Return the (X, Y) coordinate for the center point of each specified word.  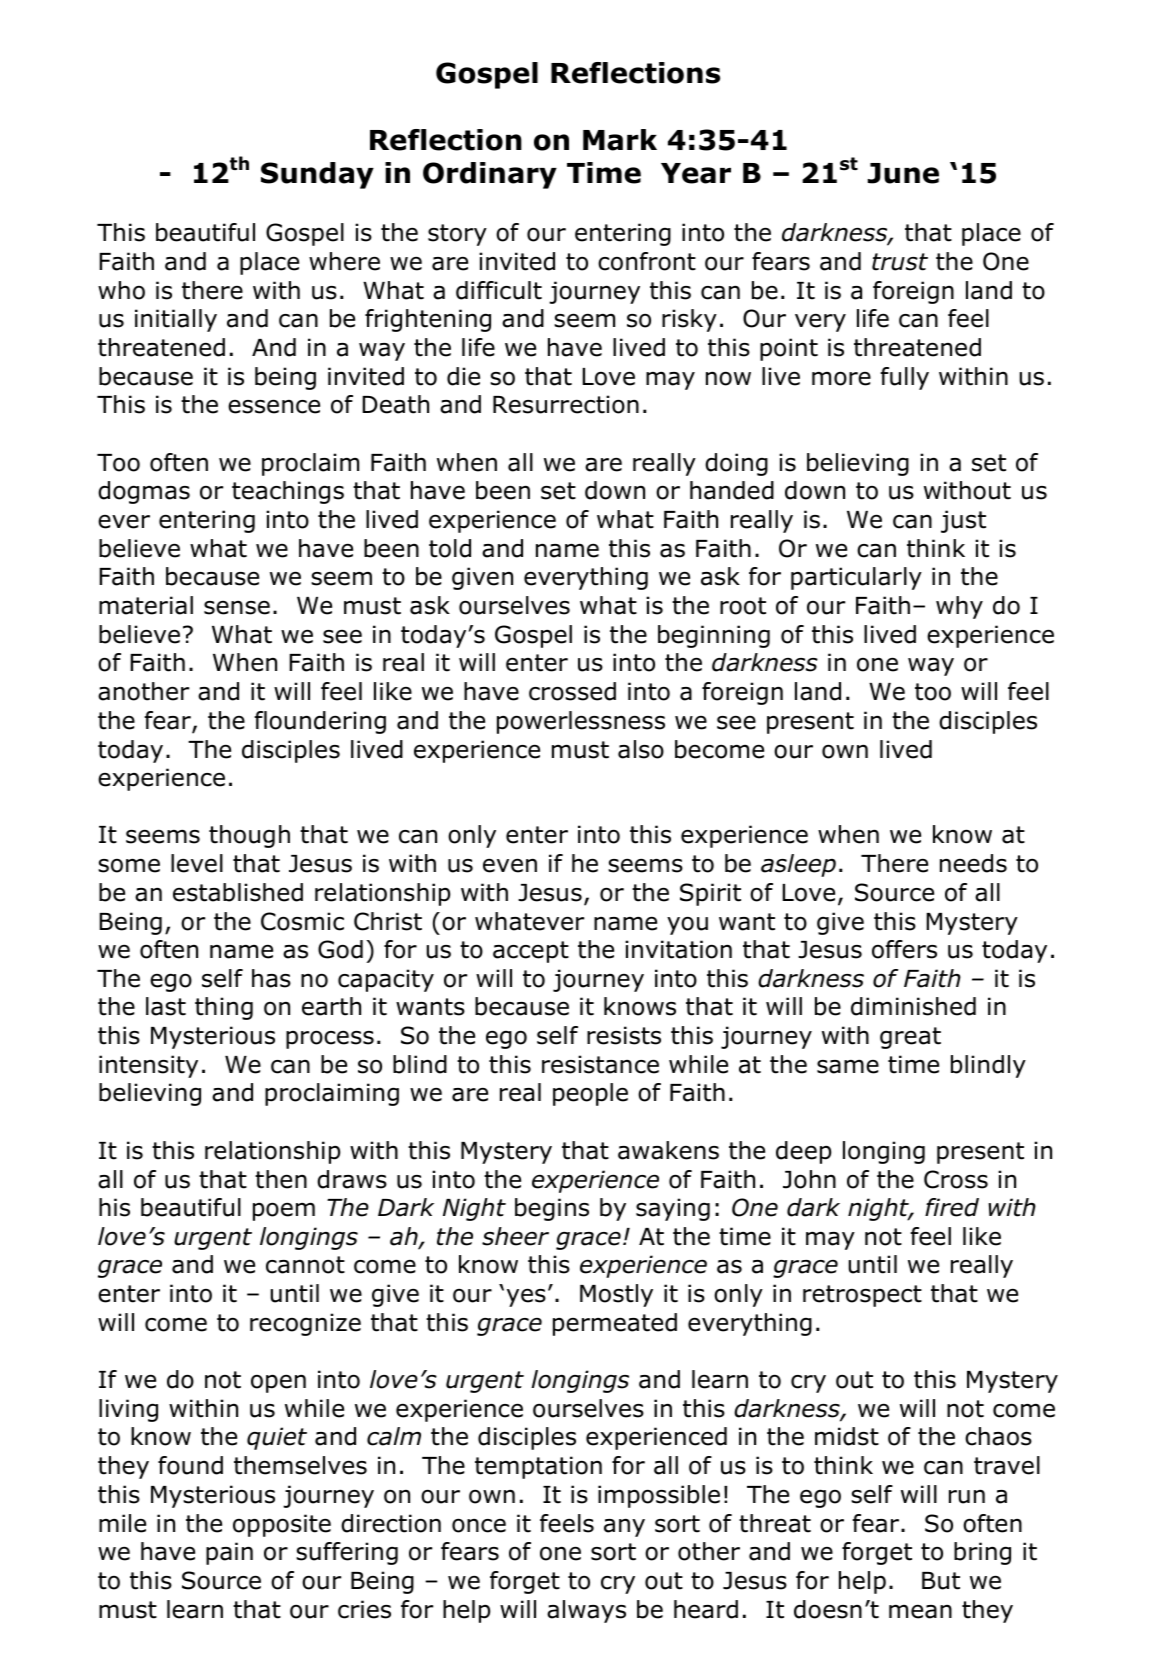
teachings (288, 492)
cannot (305, 1265)
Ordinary (490, 175)
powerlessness (581, 722)
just (963, 521)
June (903, 173)
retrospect (862, 1296)
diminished (913, 1006)
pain (229, 1553)
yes (526, 1297)
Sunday (317, 175)
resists (624, 1035)
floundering (320, 722)
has (271, 978)
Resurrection (566, 404)
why (959, 607)
